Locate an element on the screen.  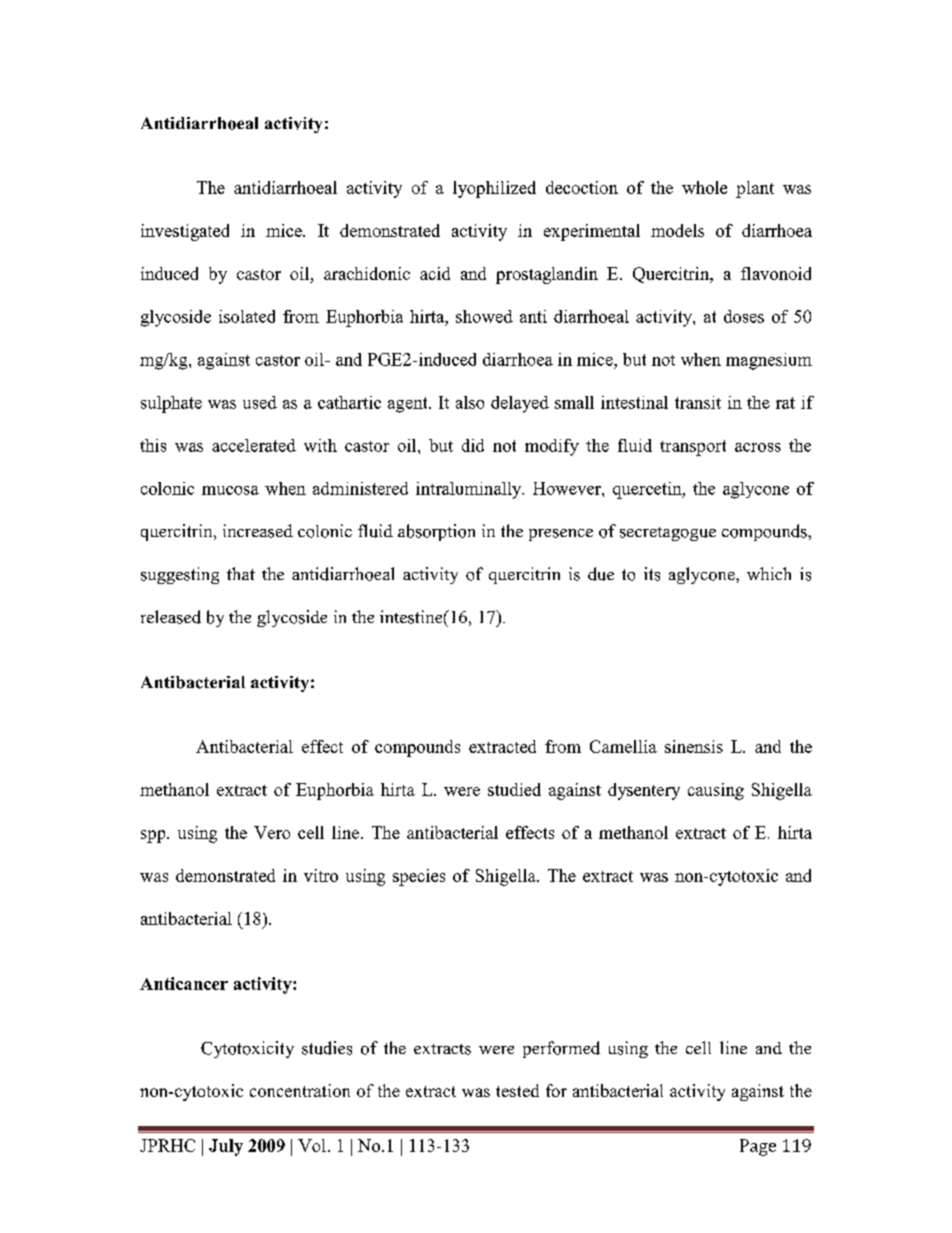
secretagogue is located at coordinates (668, 534).
